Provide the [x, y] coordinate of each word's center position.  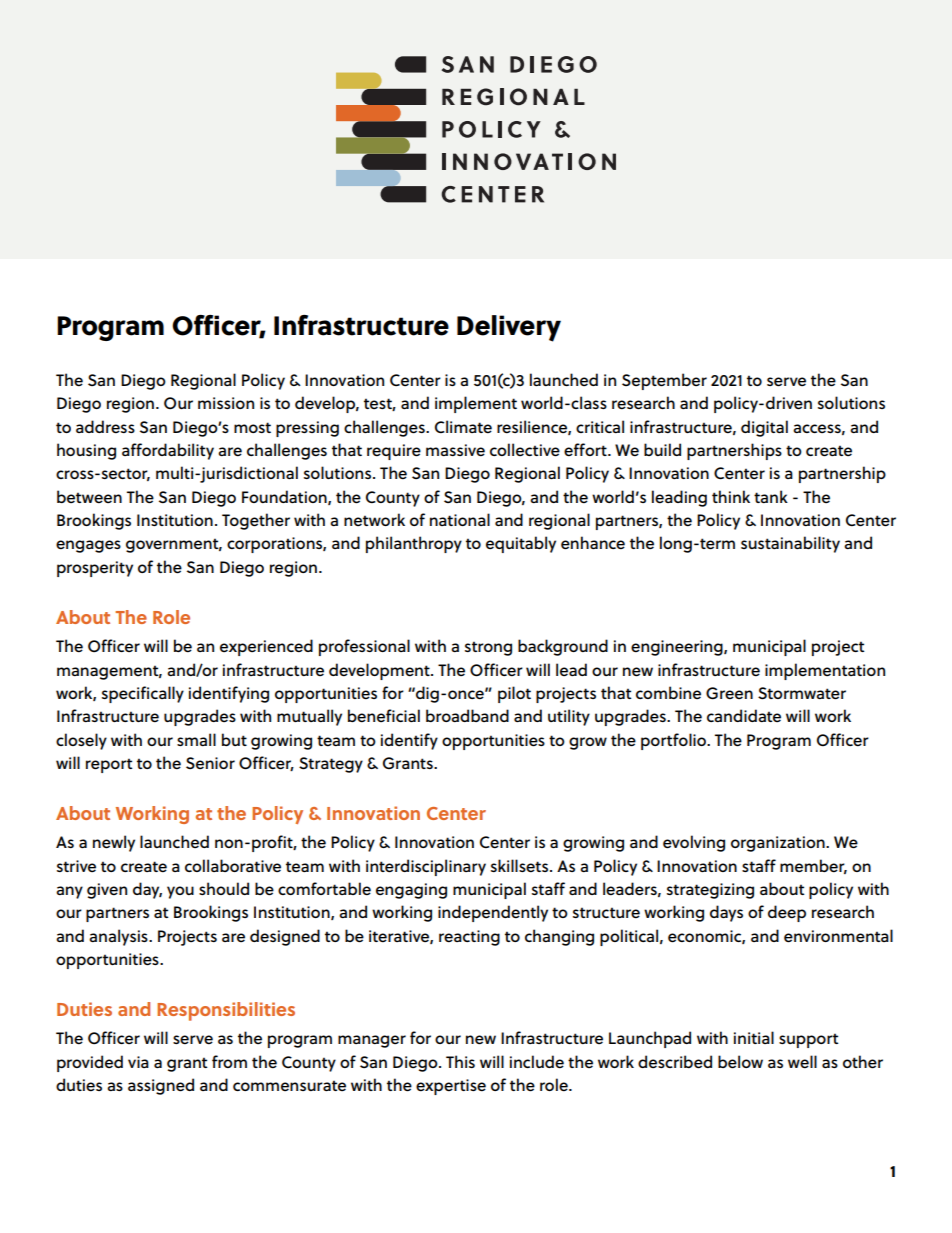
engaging [411, 891]
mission [226, 403]
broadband [467, 715]
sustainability [790, 544]
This [460, 1061]
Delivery [509, 328]
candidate [744, 715]
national [460, 519]
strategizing [710, 891]
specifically [143, 694]
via [138, 1062]
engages [88, 546]
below [740, 1062]
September [664, 381]
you [180, 892]
